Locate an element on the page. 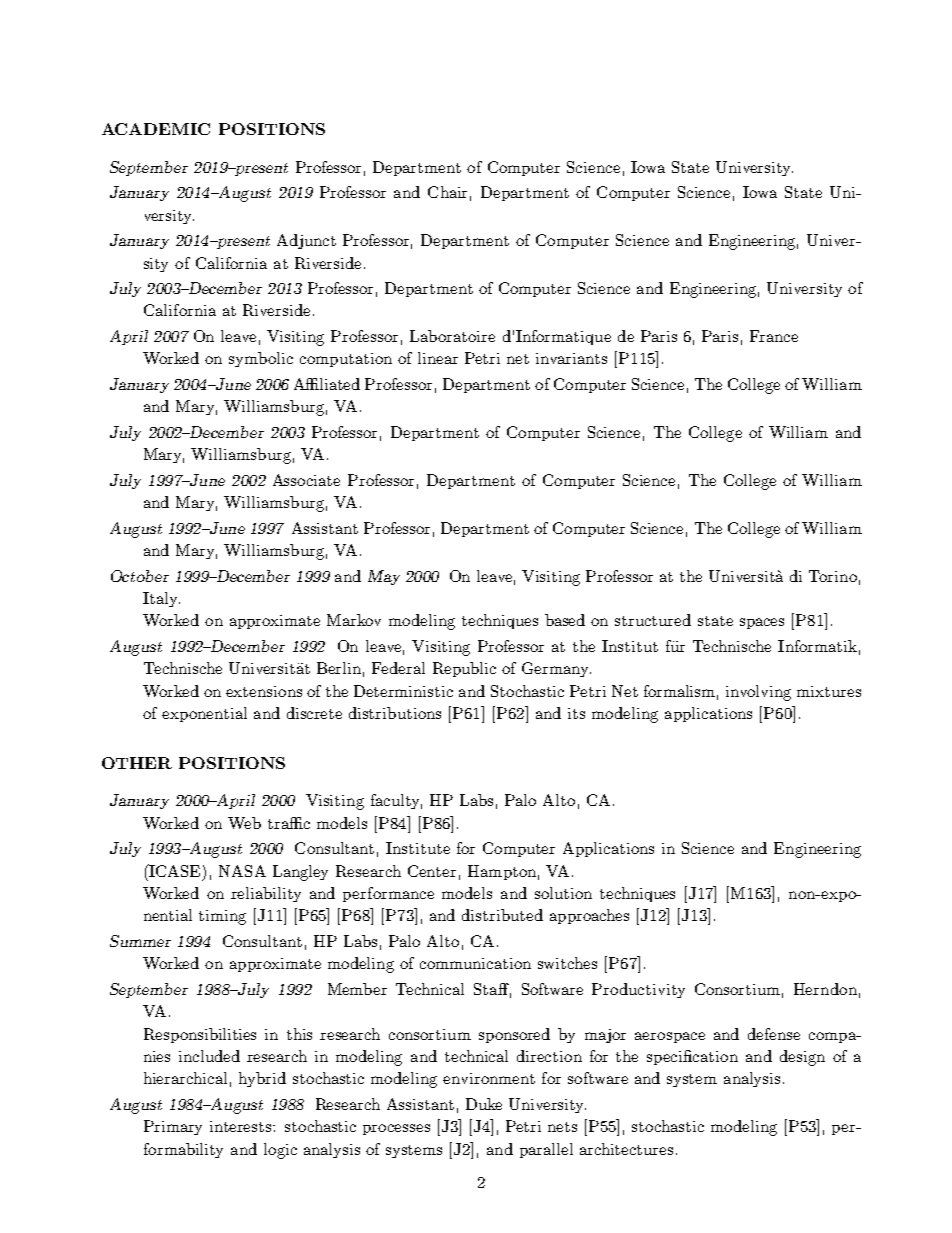  France is located at coordinates (774, 336).
